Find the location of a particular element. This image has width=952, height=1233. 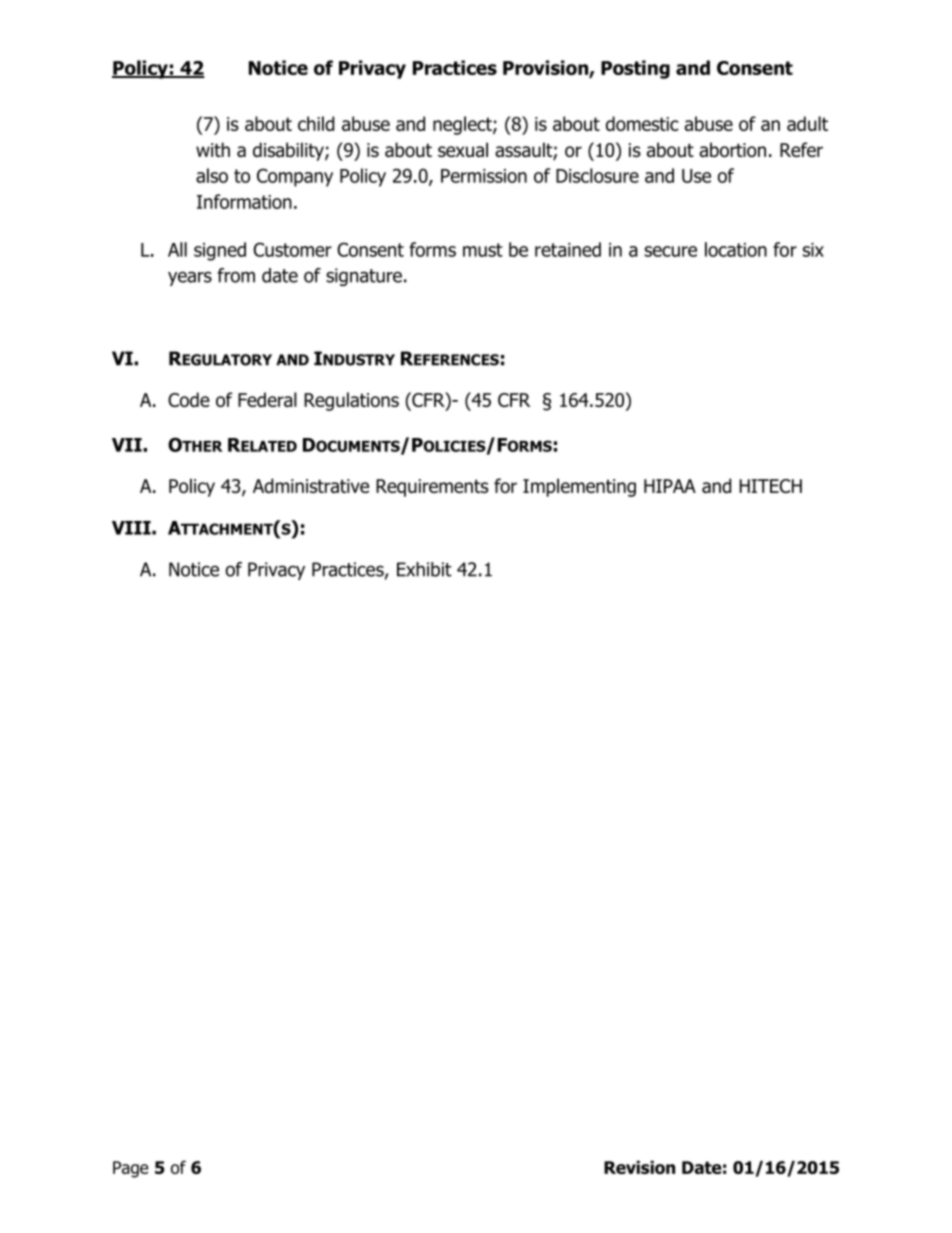

Implementing is located at coordinates (579, 487).
